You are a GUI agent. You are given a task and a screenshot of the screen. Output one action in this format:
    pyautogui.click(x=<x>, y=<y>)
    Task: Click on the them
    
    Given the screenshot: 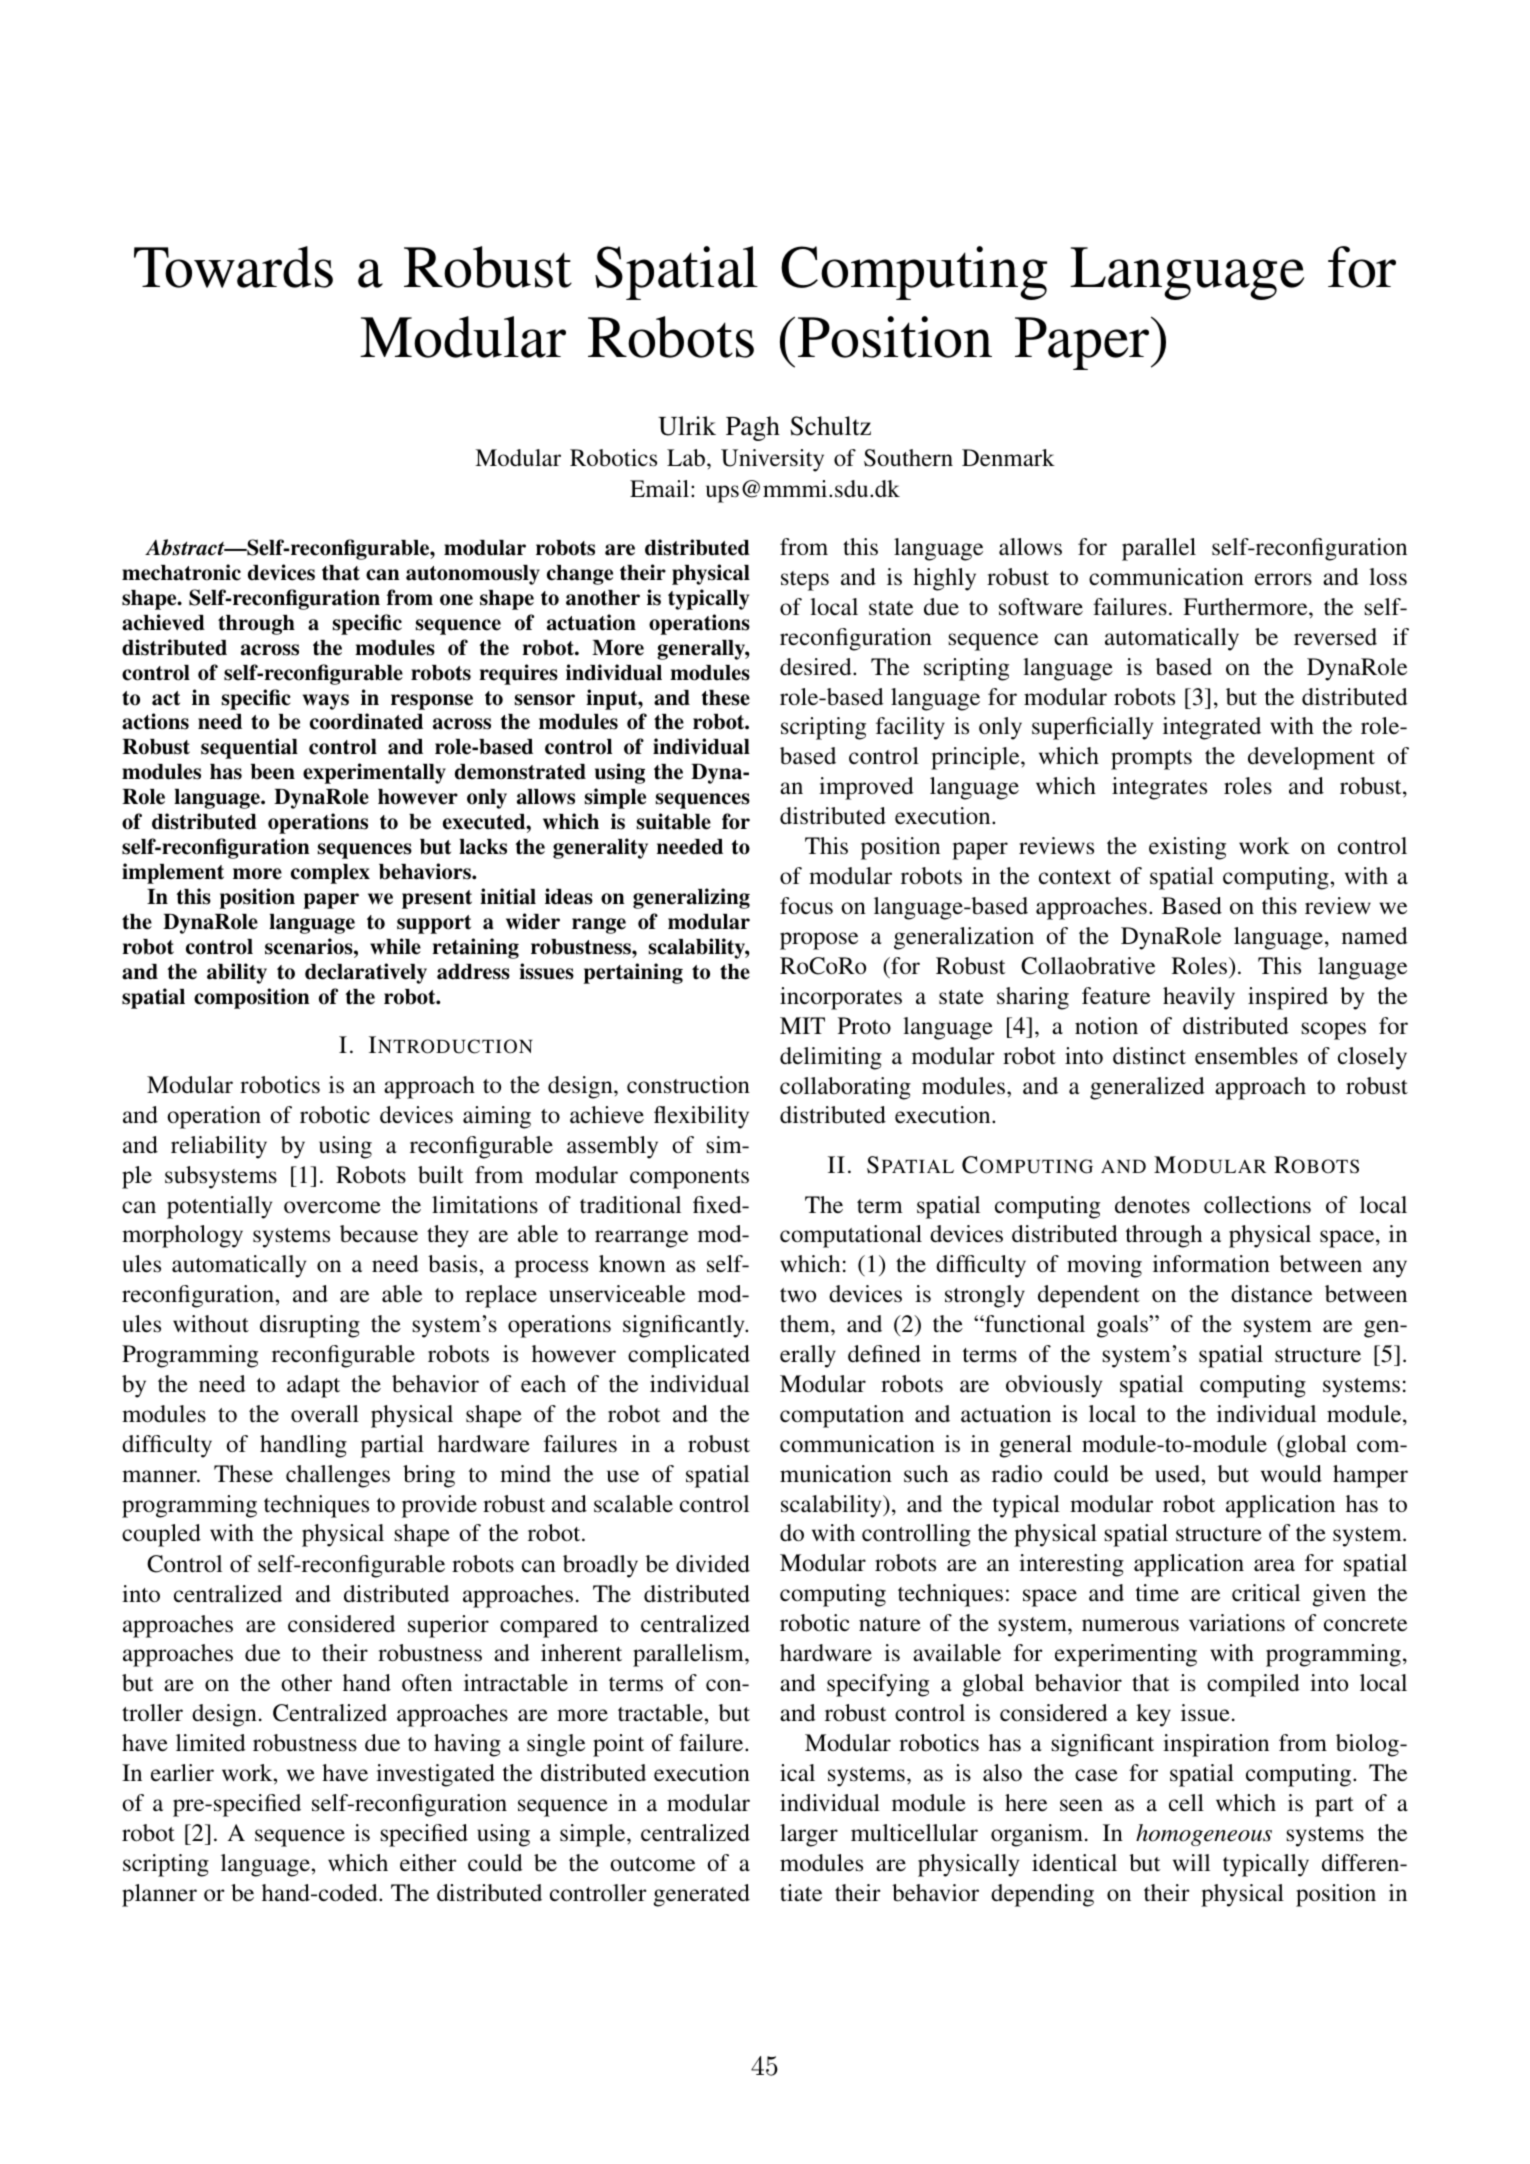 What is the action you would take?
    pyautogui.click(x=806, y=1324)
